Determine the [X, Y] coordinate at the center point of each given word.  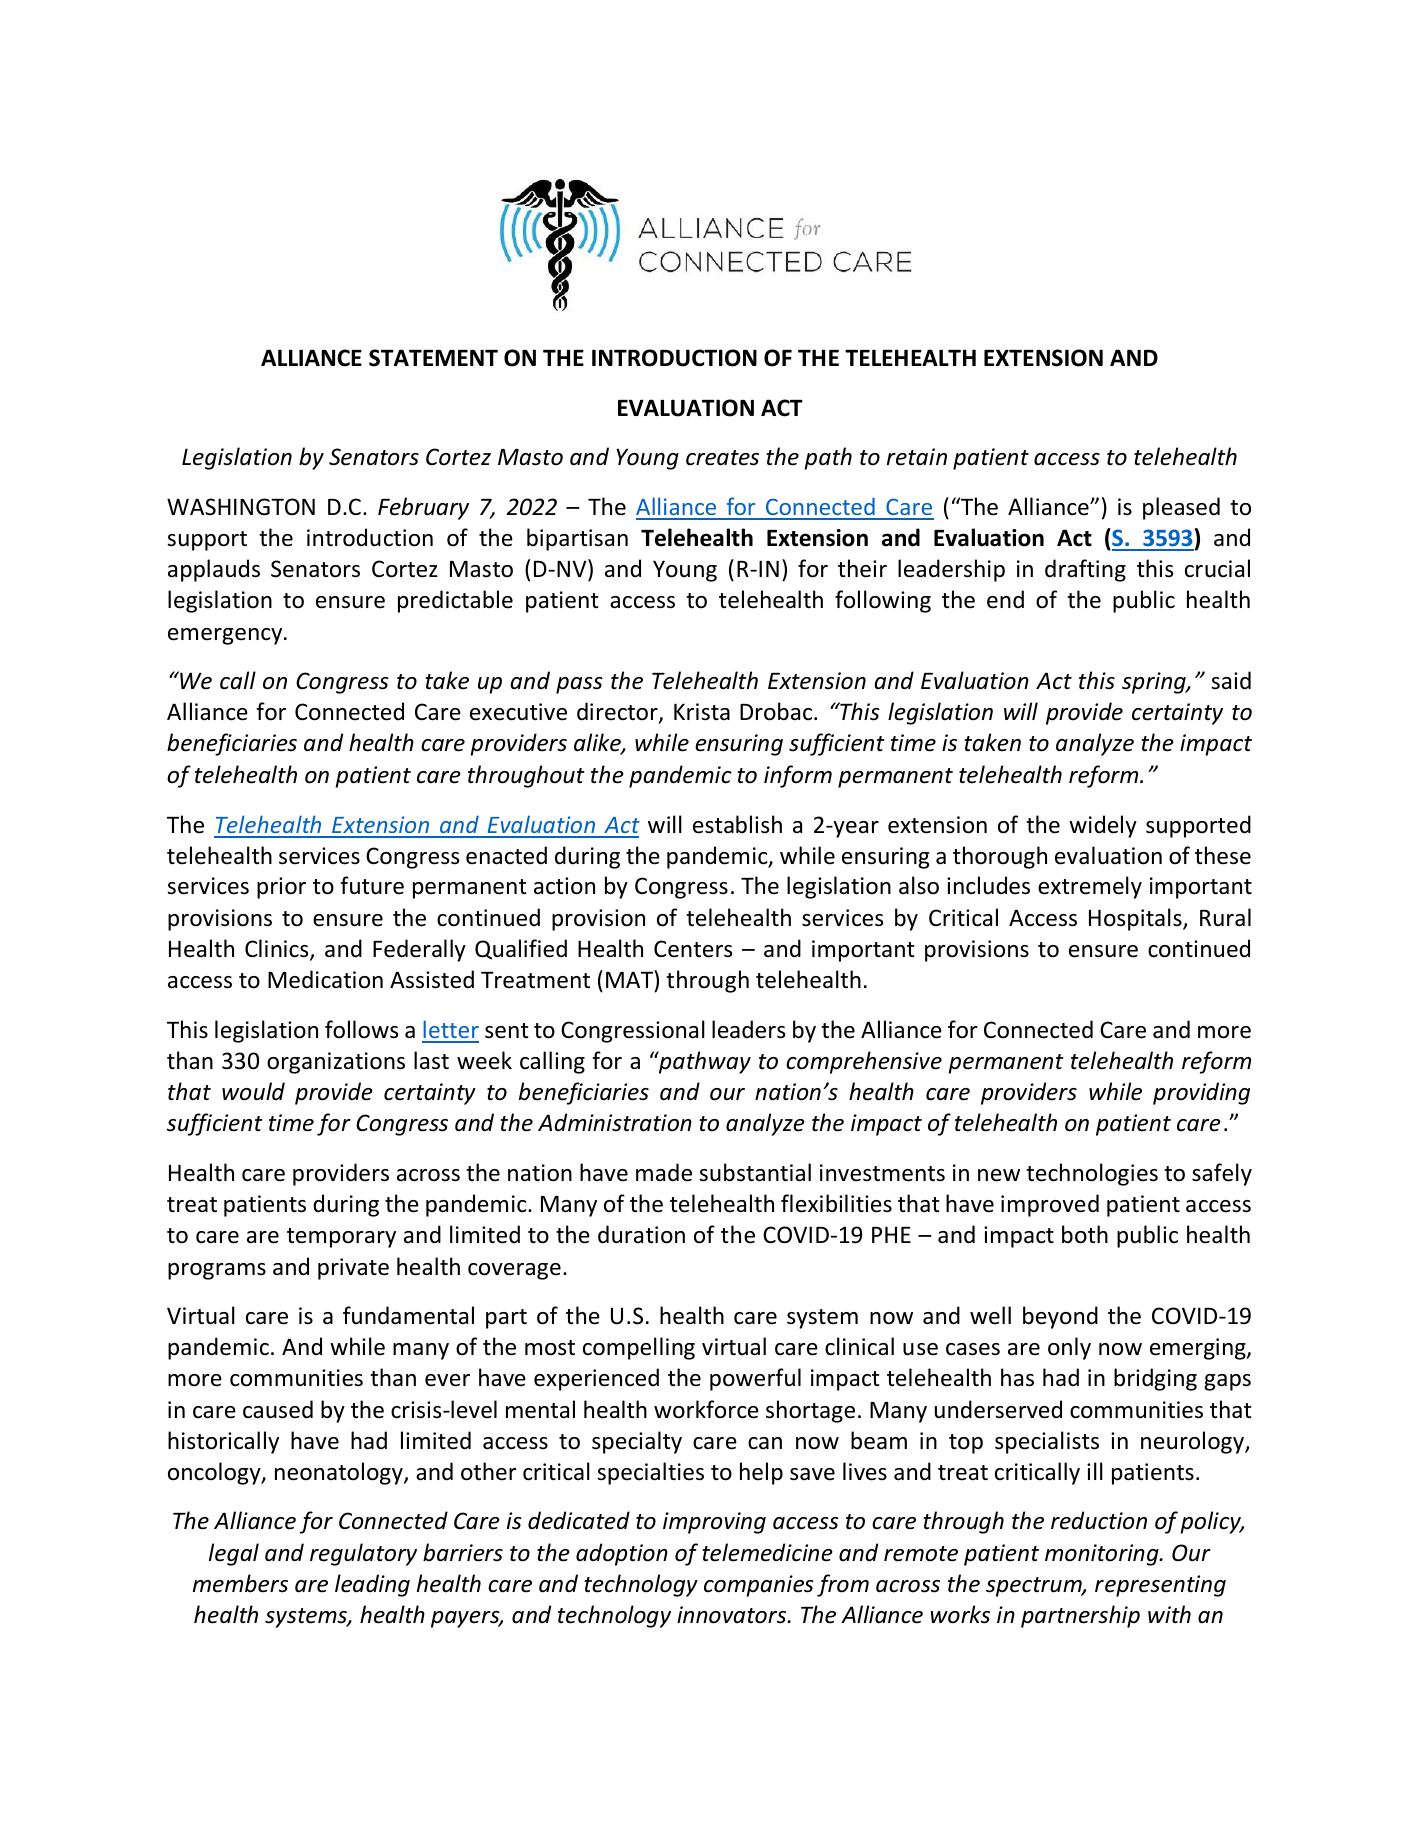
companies [759, 1586]
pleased [1181, 508]
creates [722, 458]
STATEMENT [433, 358]
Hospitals [1136, 919]
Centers [693, 949]
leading [372, 1585]
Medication [325, 979]
